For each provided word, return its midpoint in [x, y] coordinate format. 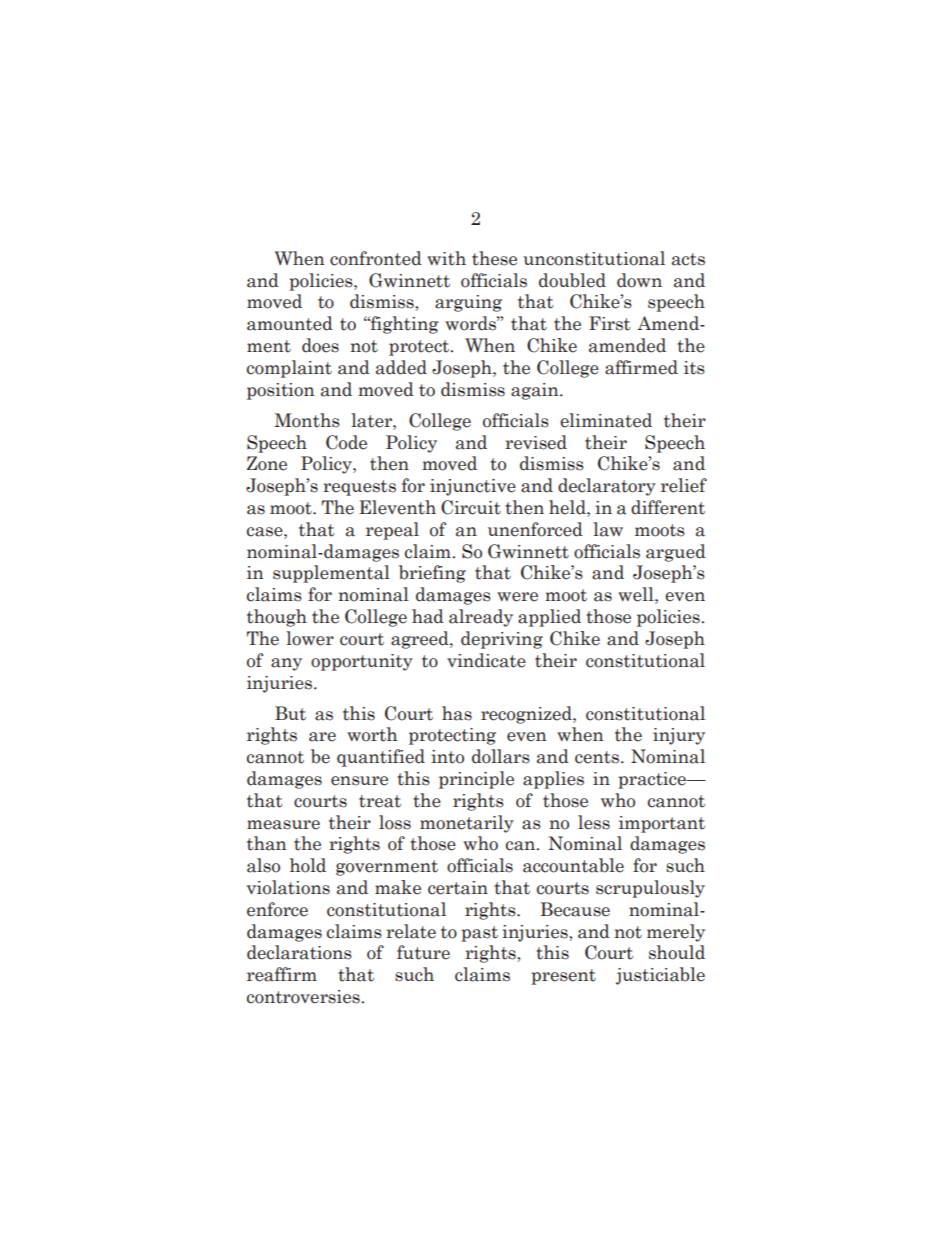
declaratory [607, 487]
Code [346, 442]
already [481, 618]
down [639, 280]
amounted [290, 323]
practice [653, 780]
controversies [303, 997]
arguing [468, 303]
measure [283, 825]
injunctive [473, 487]
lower [310, 638]
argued [676, 553]
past [479, 934]
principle [476, 780]
